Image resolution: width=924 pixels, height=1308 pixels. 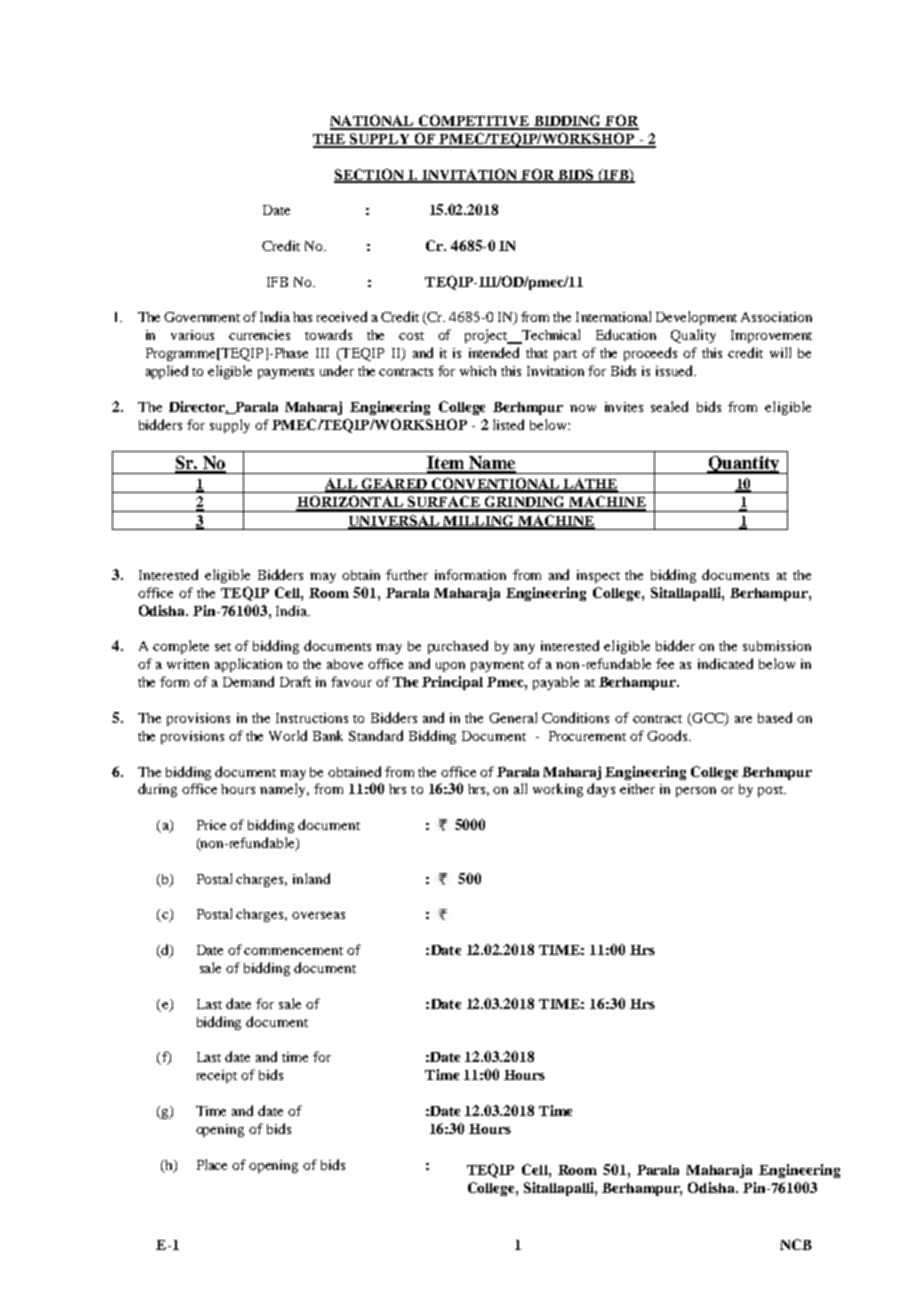 I want to click on Place, so click(x=212, y=1164).
